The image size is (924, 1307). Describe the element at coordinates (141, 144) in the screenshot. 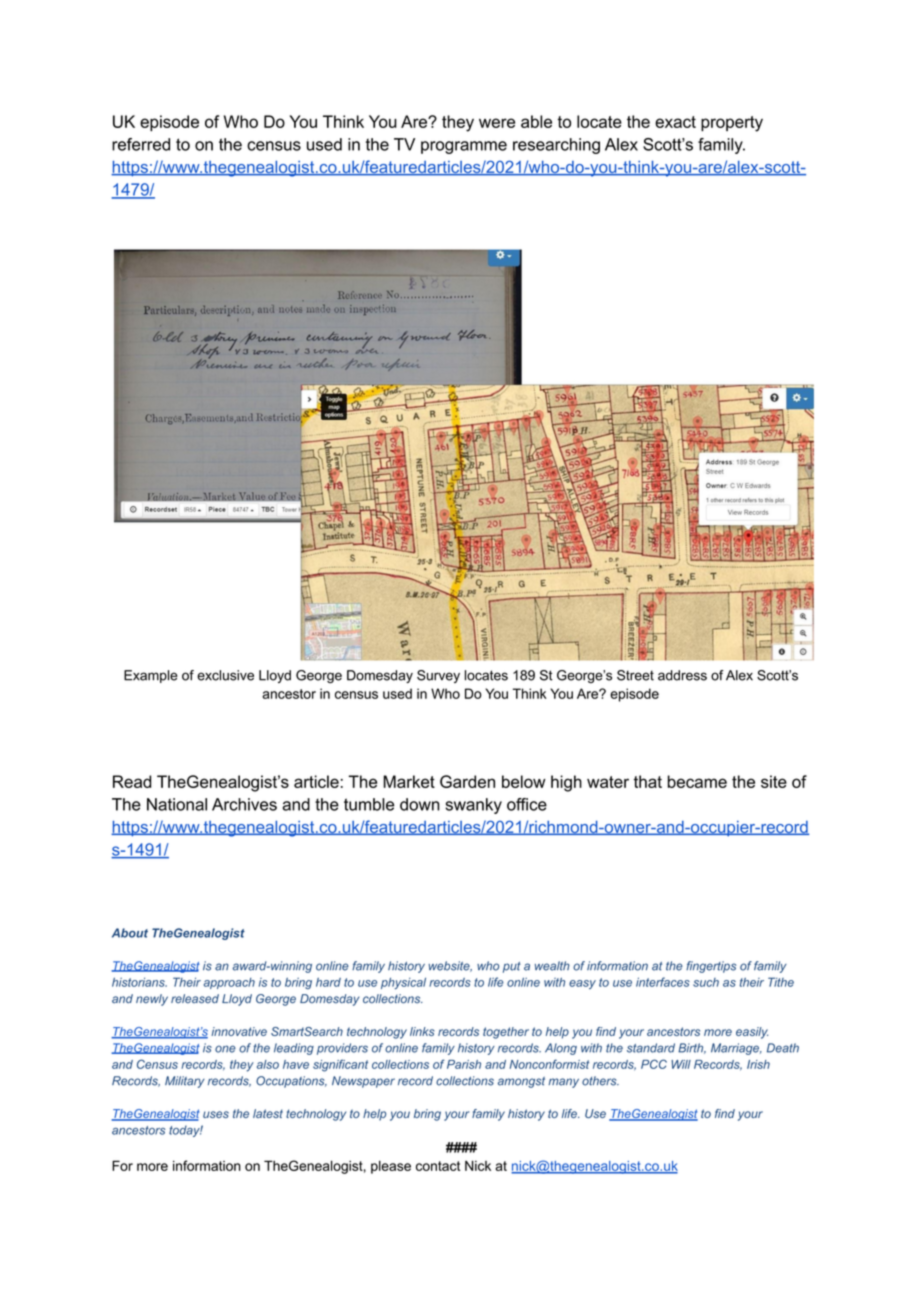

I see `referred` at that location.
